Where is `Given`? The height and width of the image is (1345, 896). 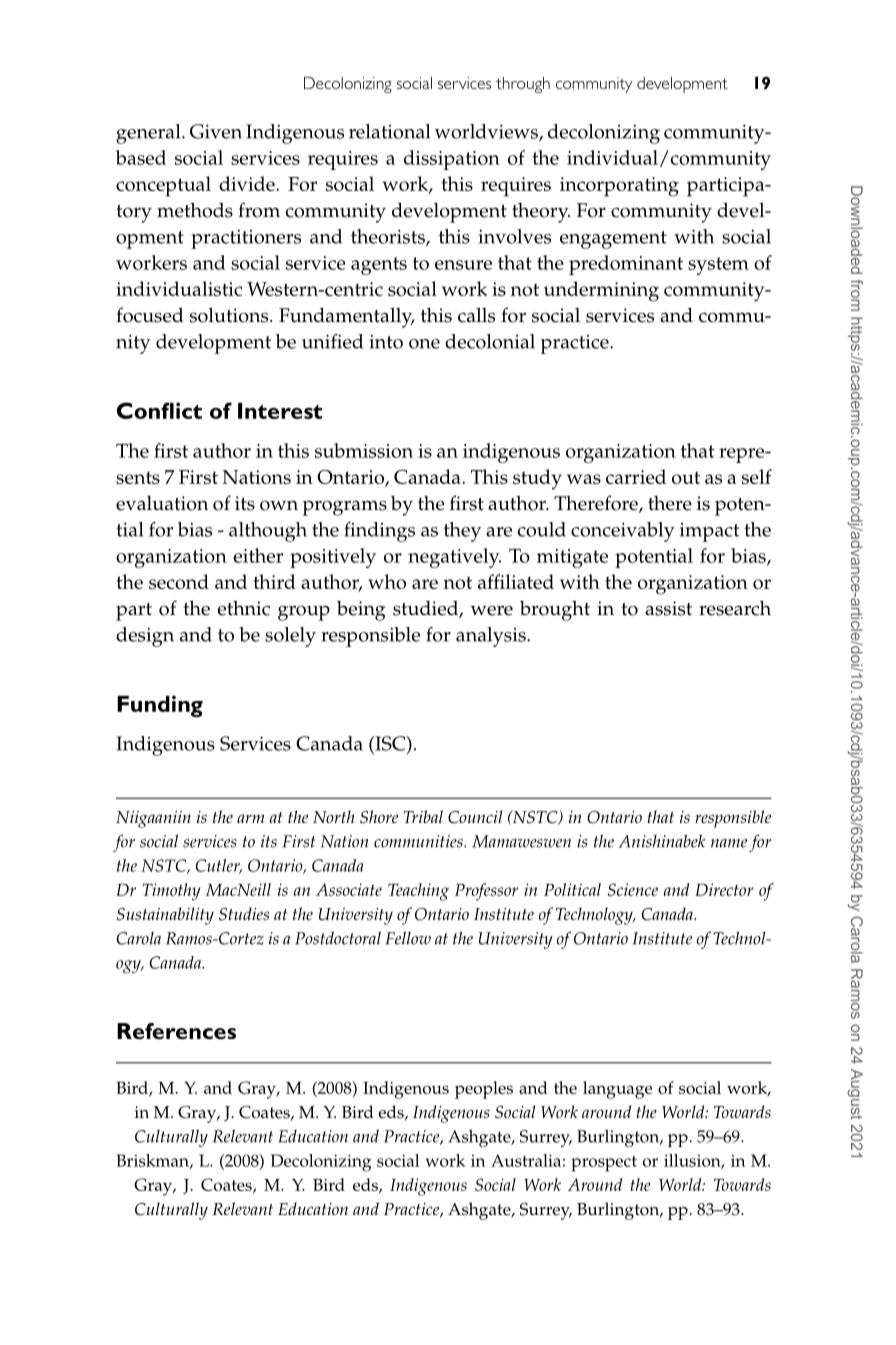
Given is located at coordinates (216, 131).
